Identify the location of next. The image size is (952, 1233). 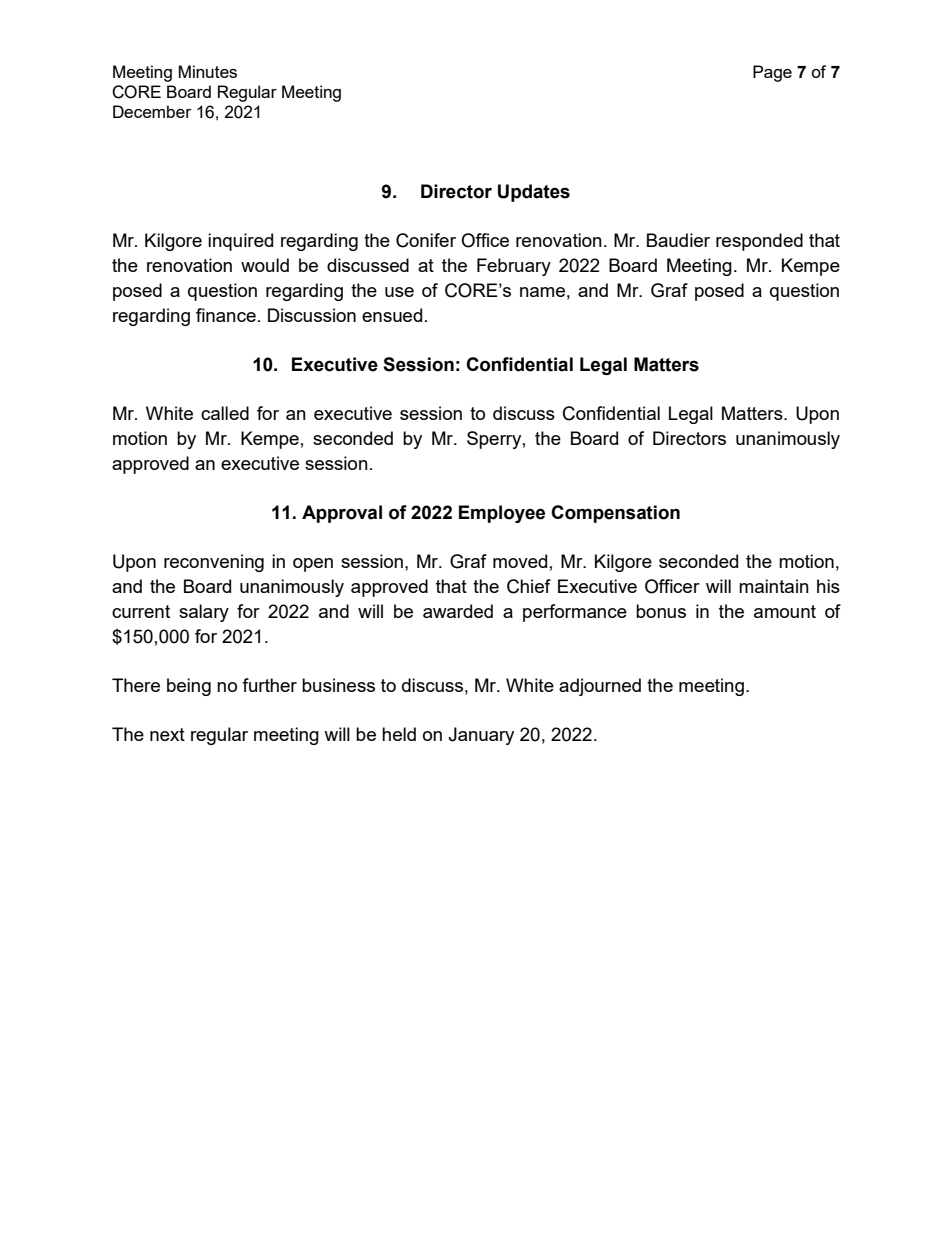
(167, 734).
